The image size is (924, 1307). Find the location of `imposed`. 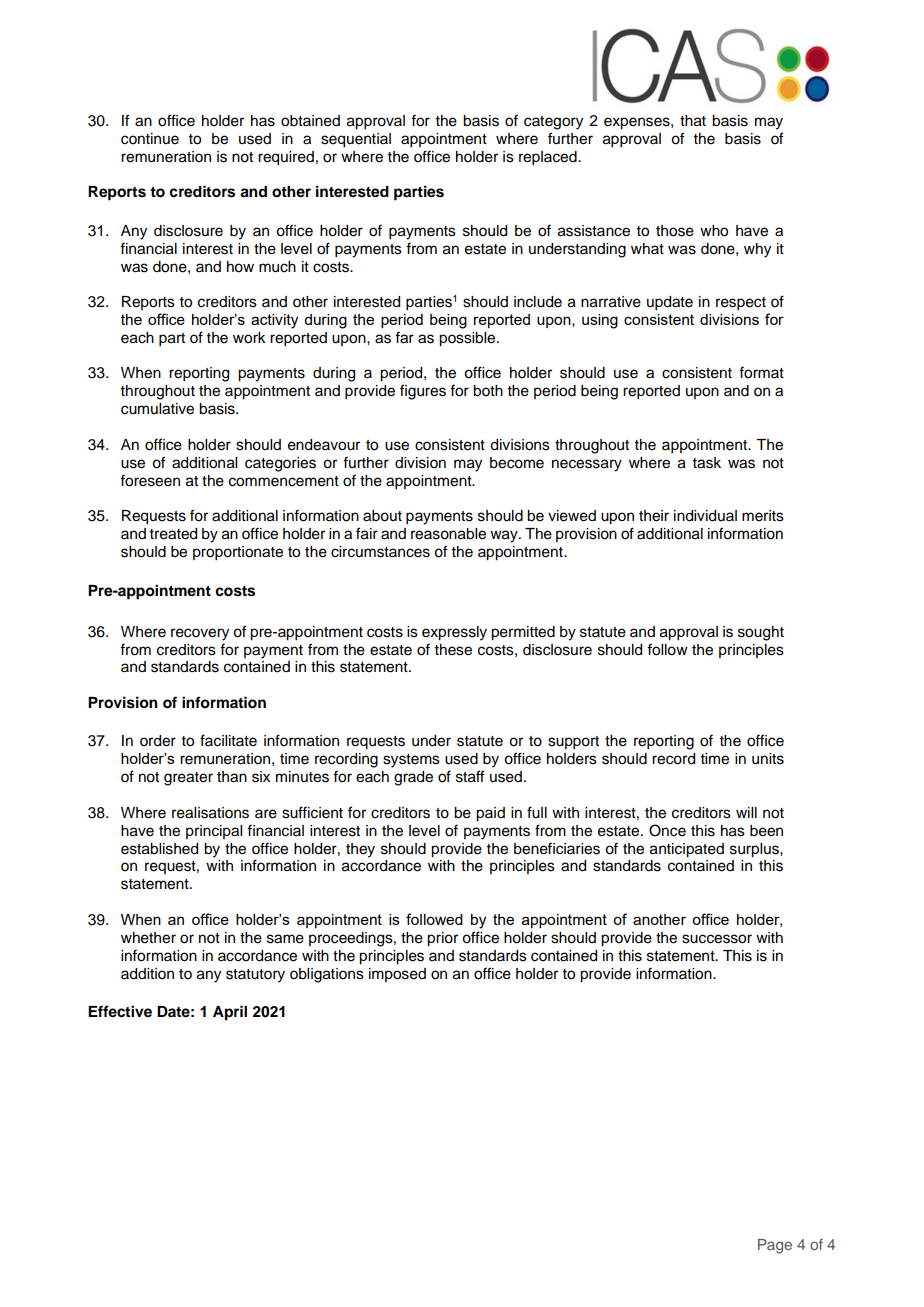

imposed is located at coordinates (397, 975).
